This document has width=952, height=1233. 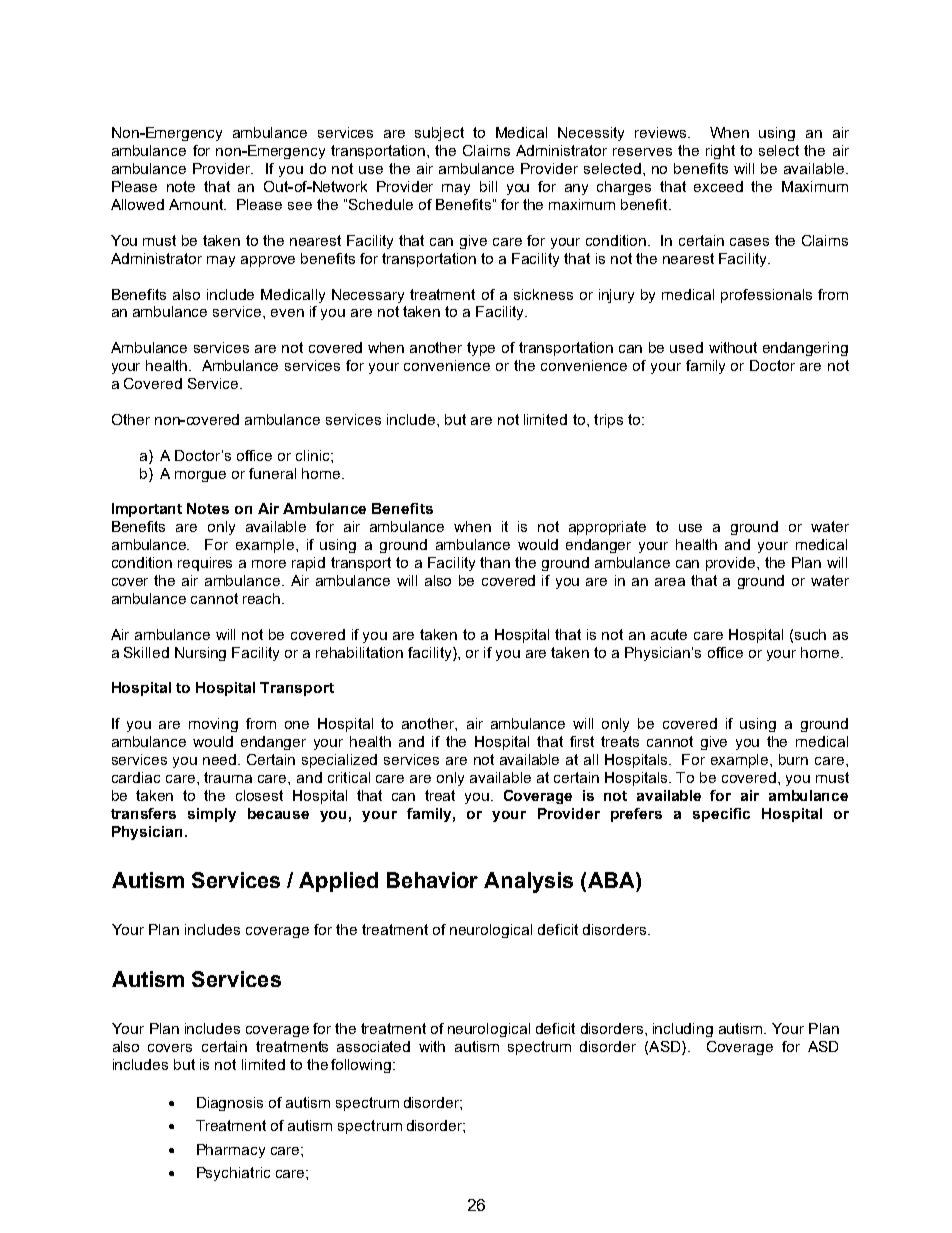 What do you see at coordinates (683, 1030) in the document?
I see `including` at bounding box center [683, 1030].
